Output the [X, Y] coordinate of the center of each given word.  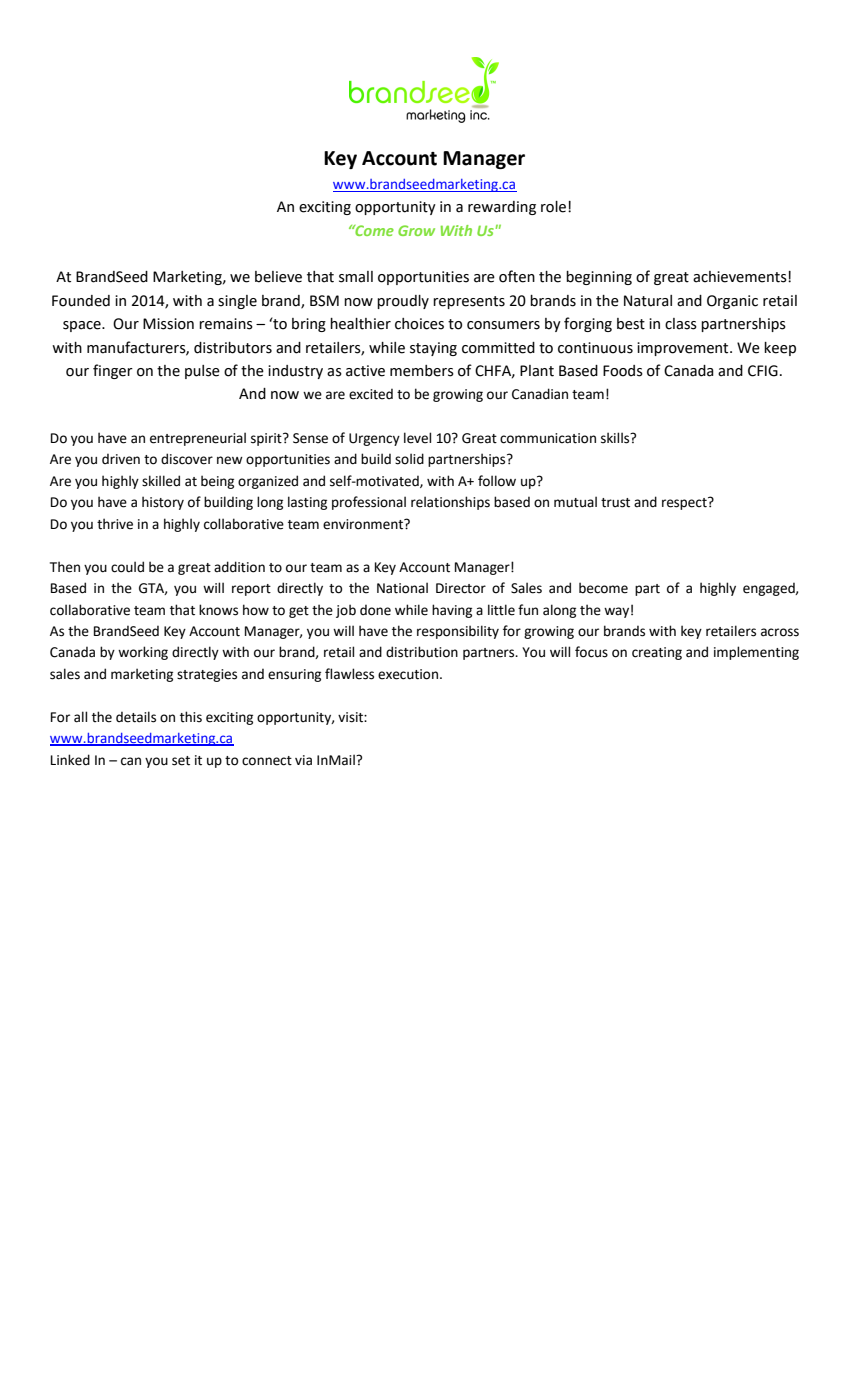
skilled [161, 481]
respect [685, 503]
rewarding [502, 208]
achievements [741, 277]
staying [433, 349]
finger [113, 371]
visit [351, 717]
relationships [450, 503]
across [780, 632]
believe [278, 277]
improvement [684, 349]
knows [218, 610]
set [181, 761]
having [452, 611]
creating [657, 653]
